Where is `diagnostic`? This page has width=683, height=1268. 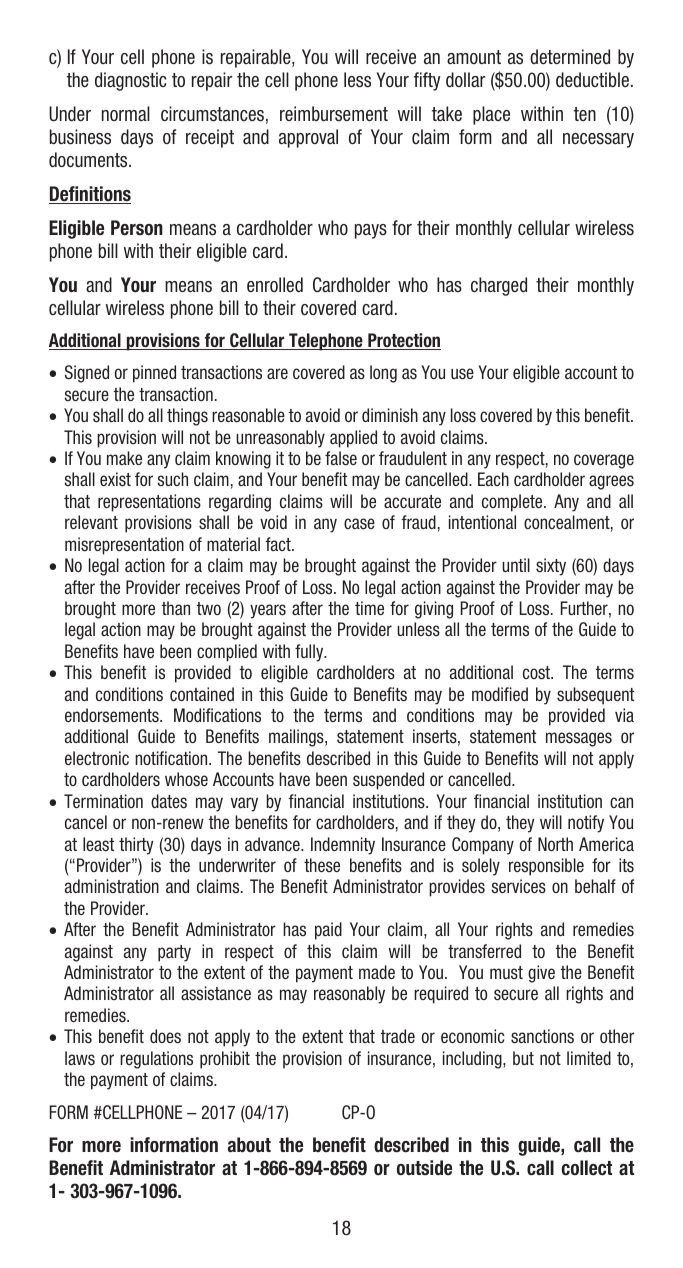
diagnostic is located at coordinates (131, 81).
